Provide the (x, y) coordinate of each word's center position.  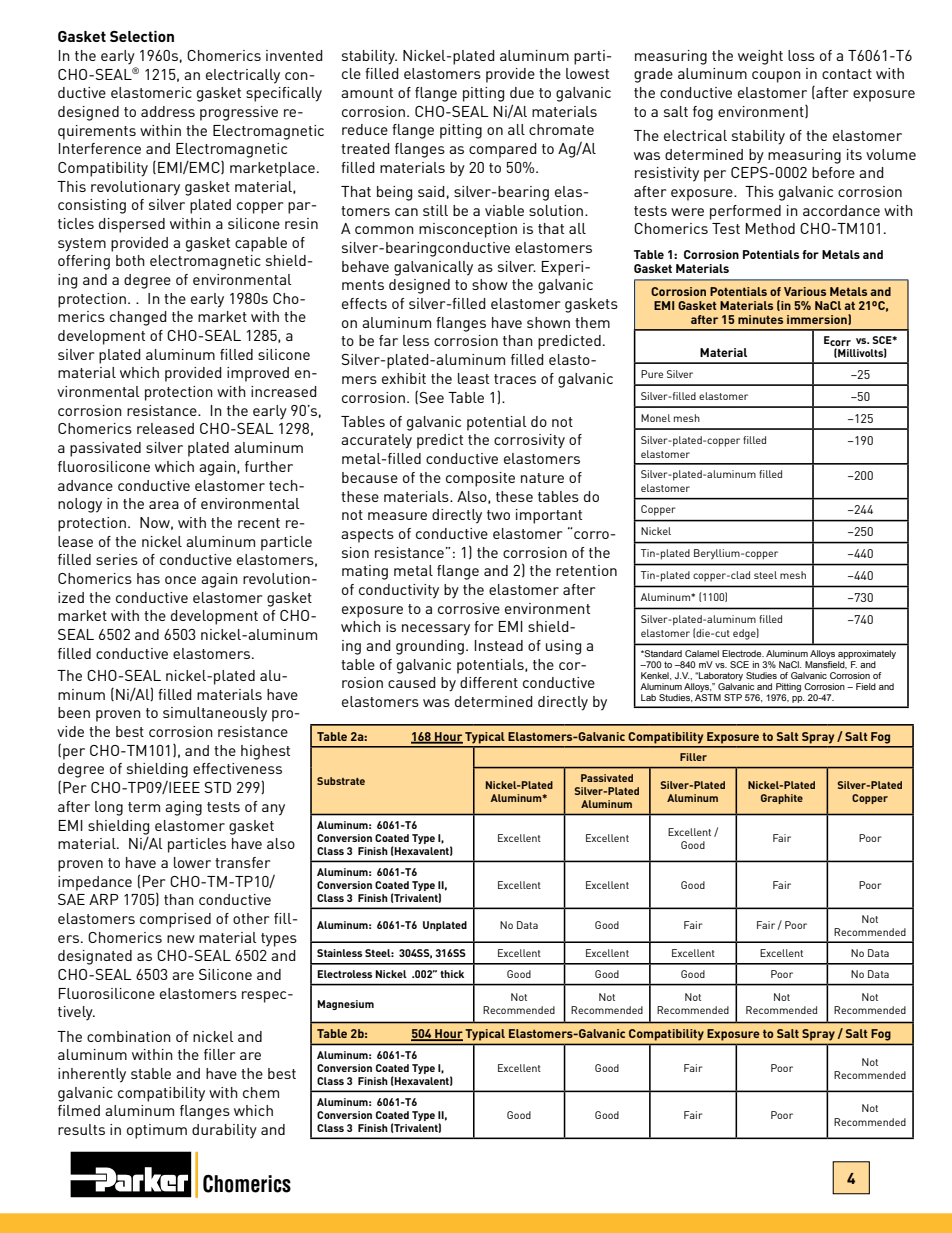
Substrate (341, 781)
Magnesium (345, 1005)
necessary (436, 630)
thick (452, 974)
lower (192, 862)
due (522, 92)
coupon (776, 77)
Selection (142, 36)
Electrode (743, 653)
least (473, 378)
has (148, 578)
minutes (760, 319)
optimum (157, 1131)
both (130, 260)
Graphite (782, 799)
